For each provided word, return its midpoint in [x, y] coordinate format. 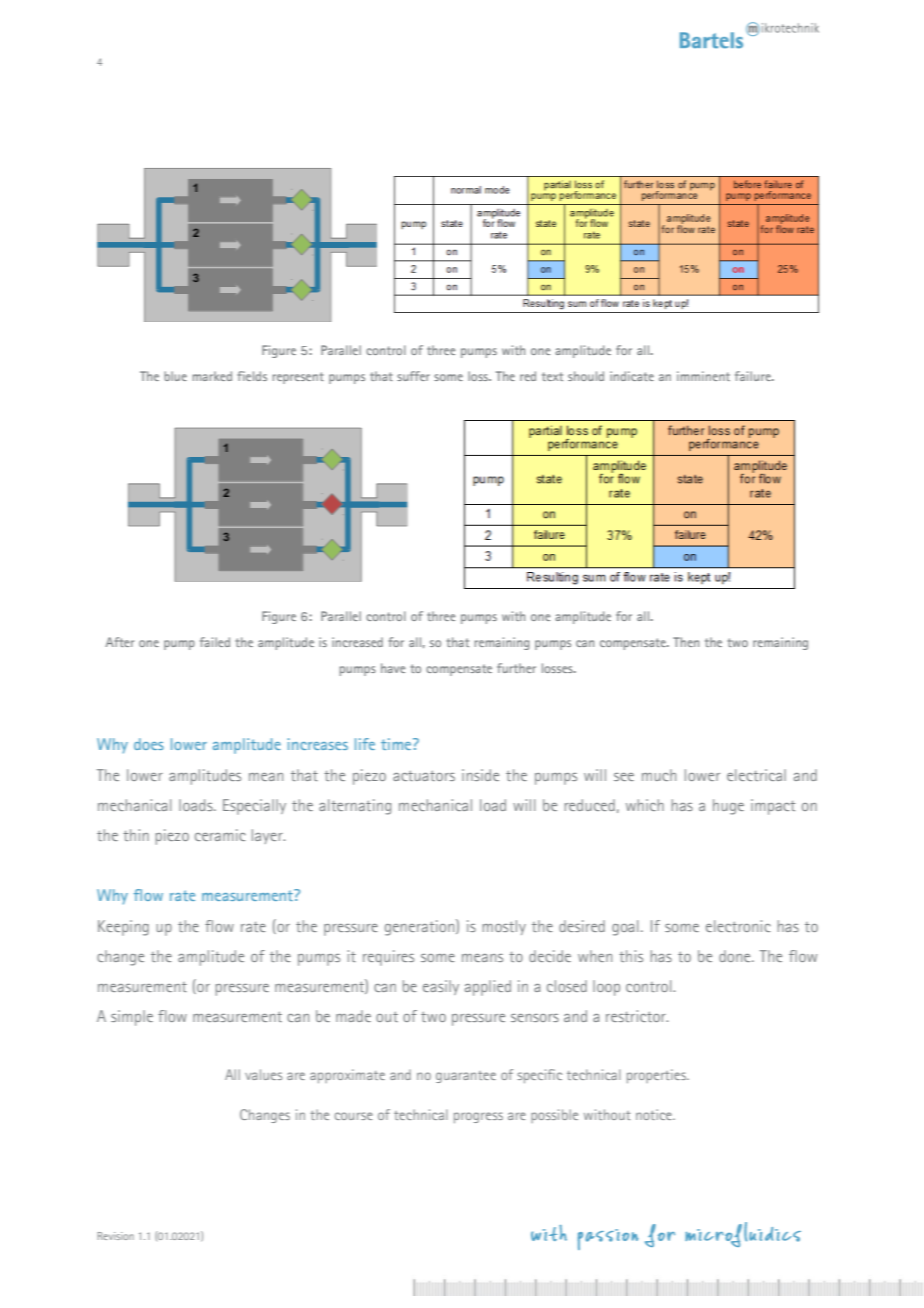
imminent [703, 376]
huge [728, 807]
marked [212, 376]
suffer [413, 376]
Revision [115, 1236]
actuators [424, 776]
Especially [254, 807]
